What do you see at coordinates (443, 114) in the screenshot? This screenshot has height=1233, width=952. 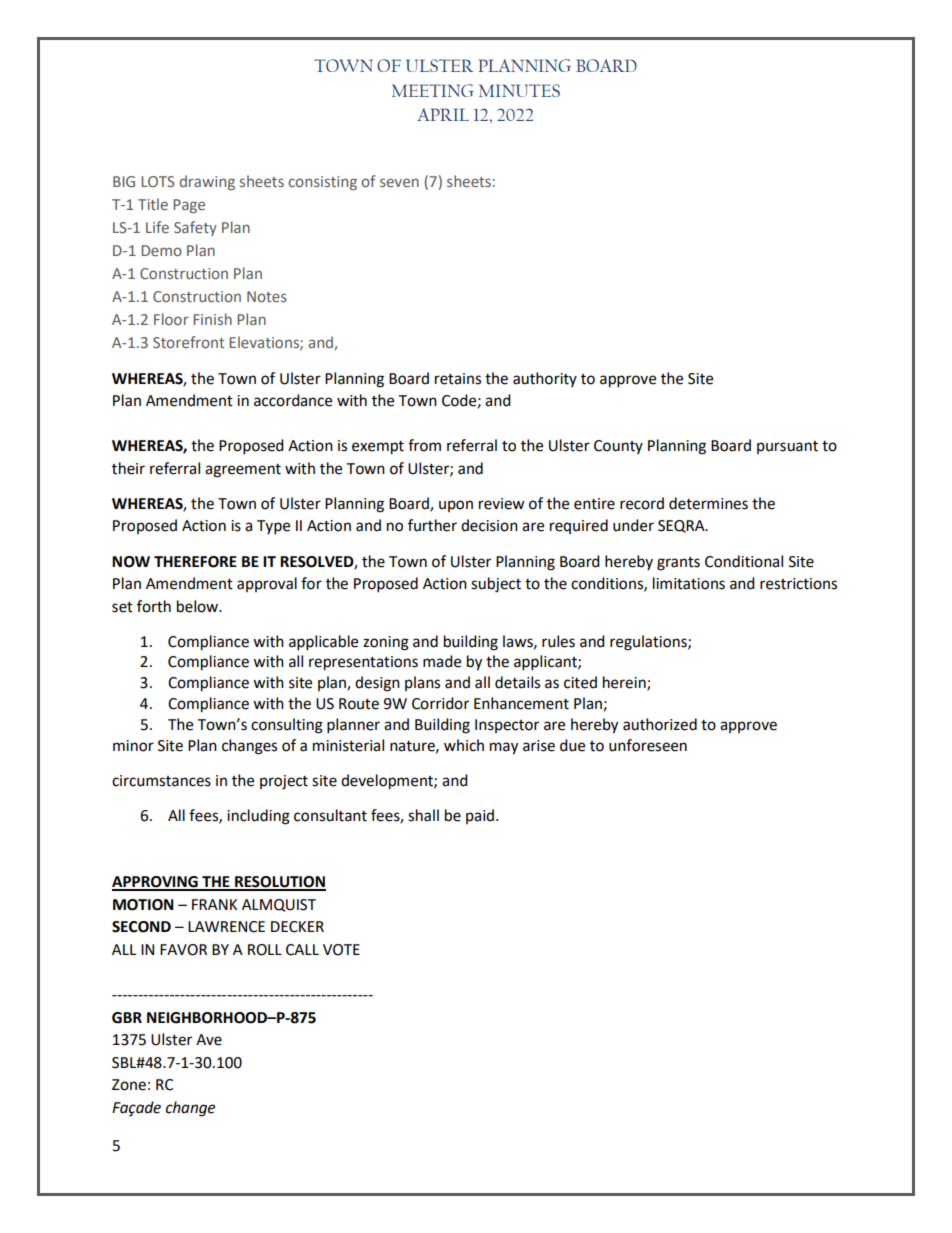 I see `APRIL` at bounding box center [443, 114].
